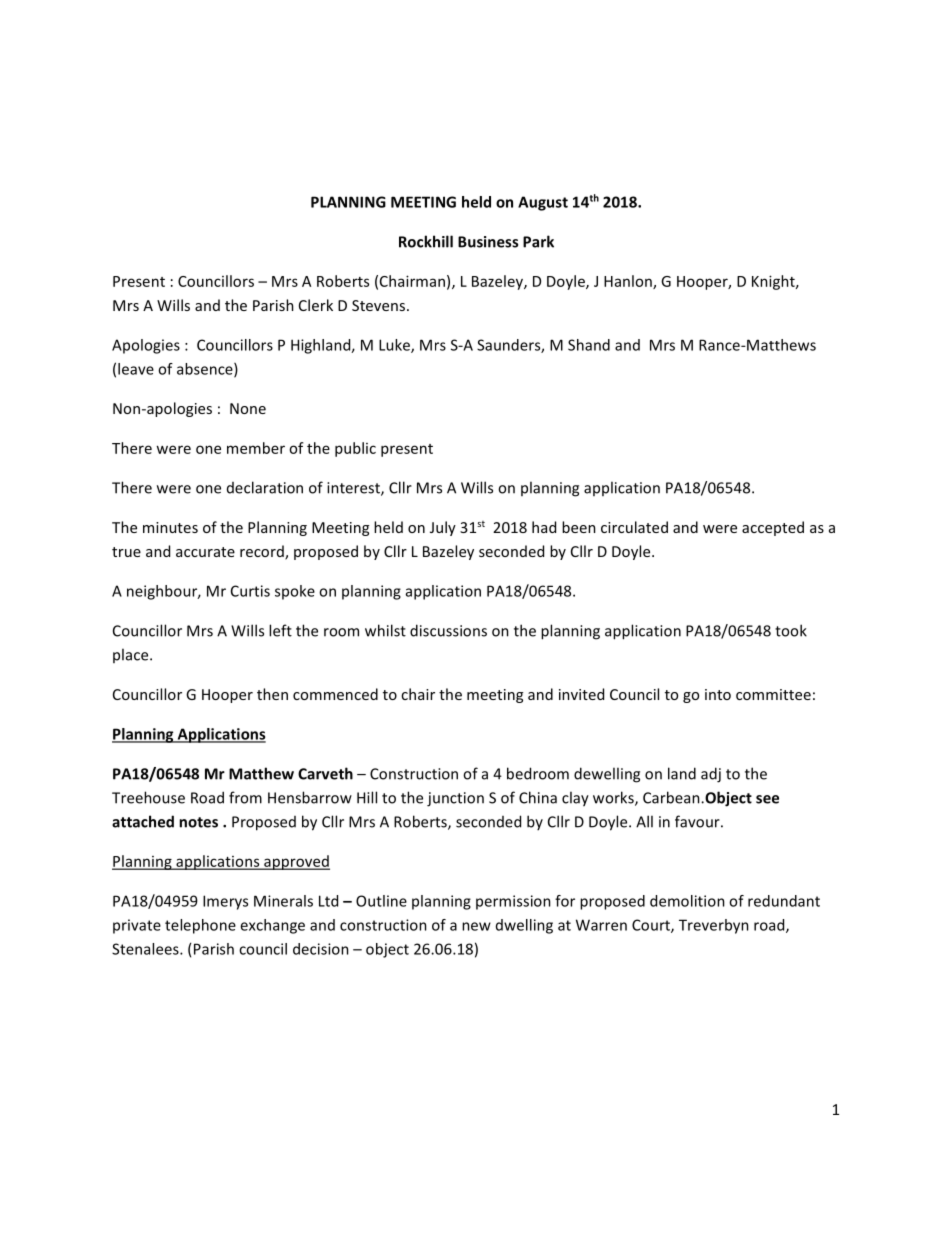  Describe the element at coordinates (205, 552) in the image. I see `accurate` at that location.
